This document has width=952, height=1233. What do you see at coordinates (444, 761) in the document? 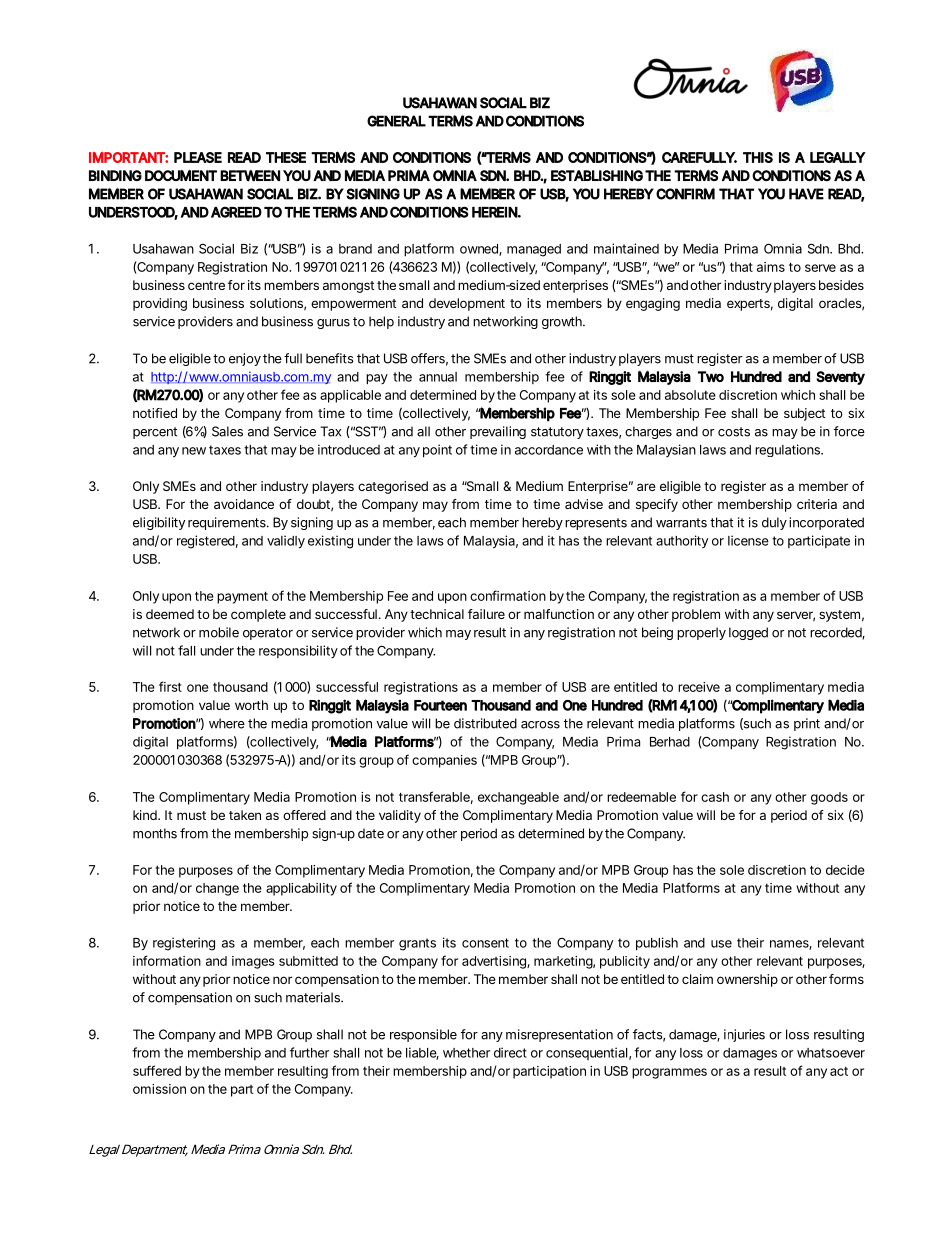
I see `companies` at bounding box center [444, 761].
